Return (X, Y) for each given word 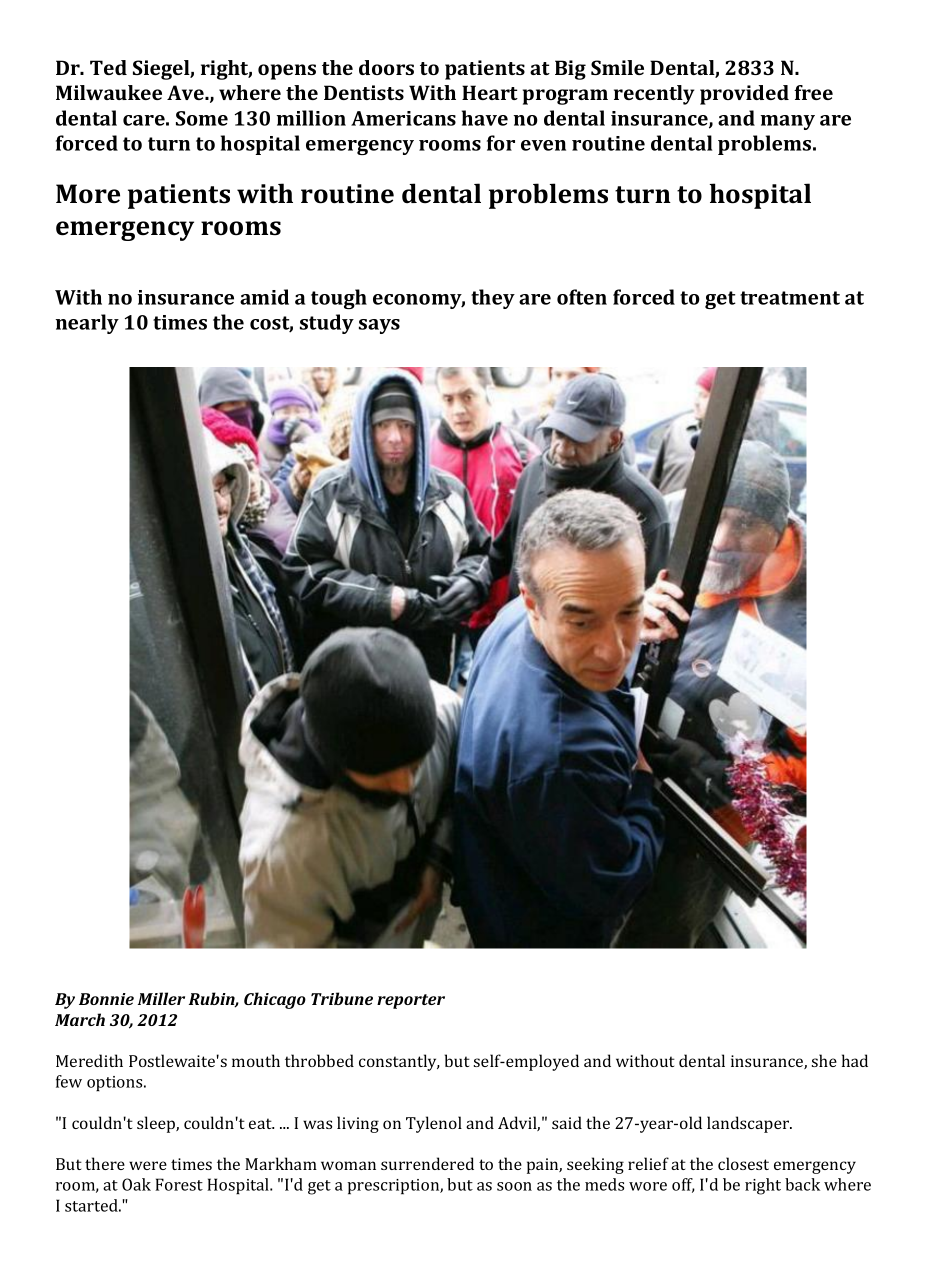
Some (202, 118)
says (379, 326)
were (148, 1165)
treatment (790, 298)
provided (744, 95)
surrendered (427, 1163)
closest (743, 1163)
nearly (87, 324)
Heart (490, 92)
